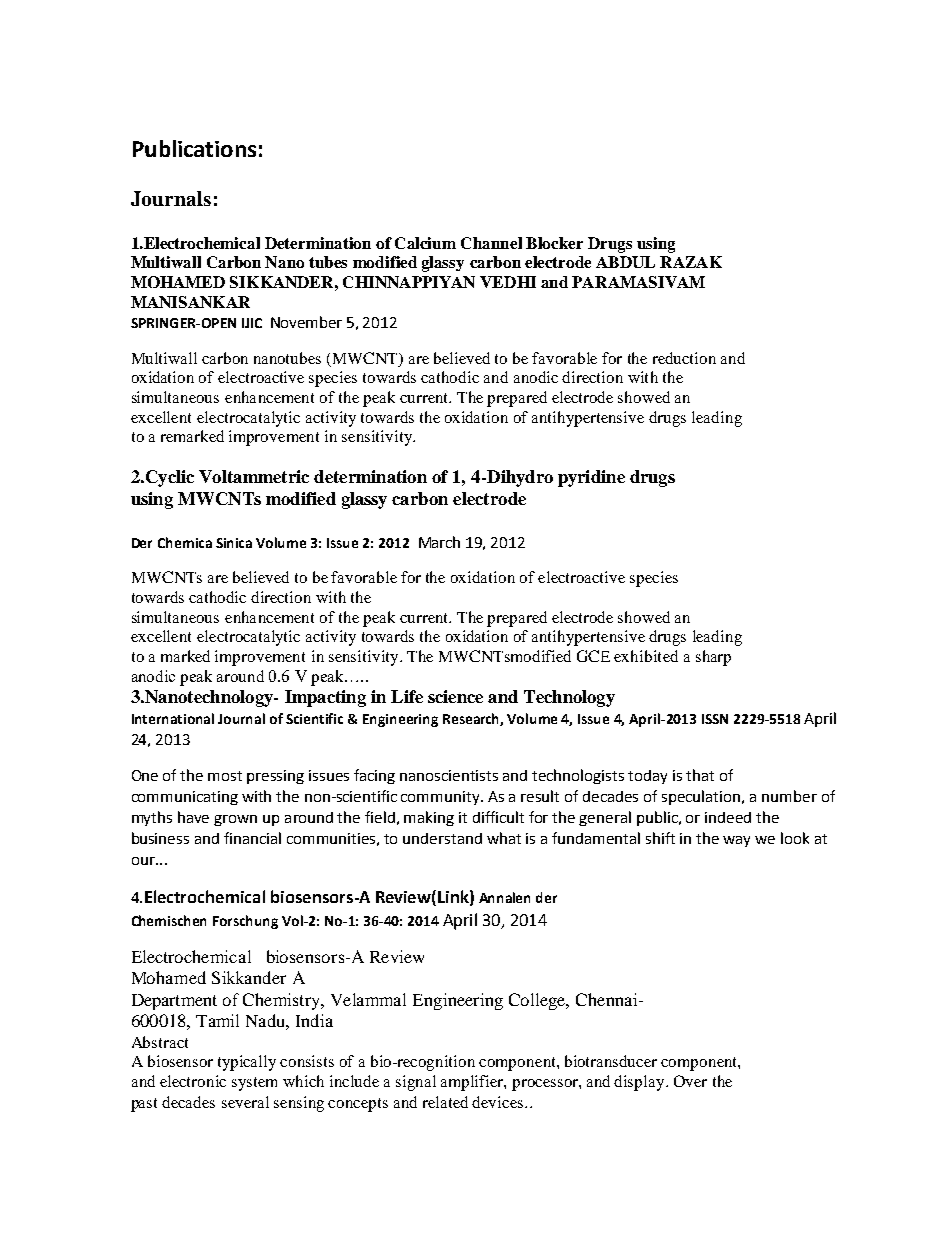  What do you see at coordinates (591, 478) in the screenshot?
I see `pyridine` at bounding box center [591, 478].
